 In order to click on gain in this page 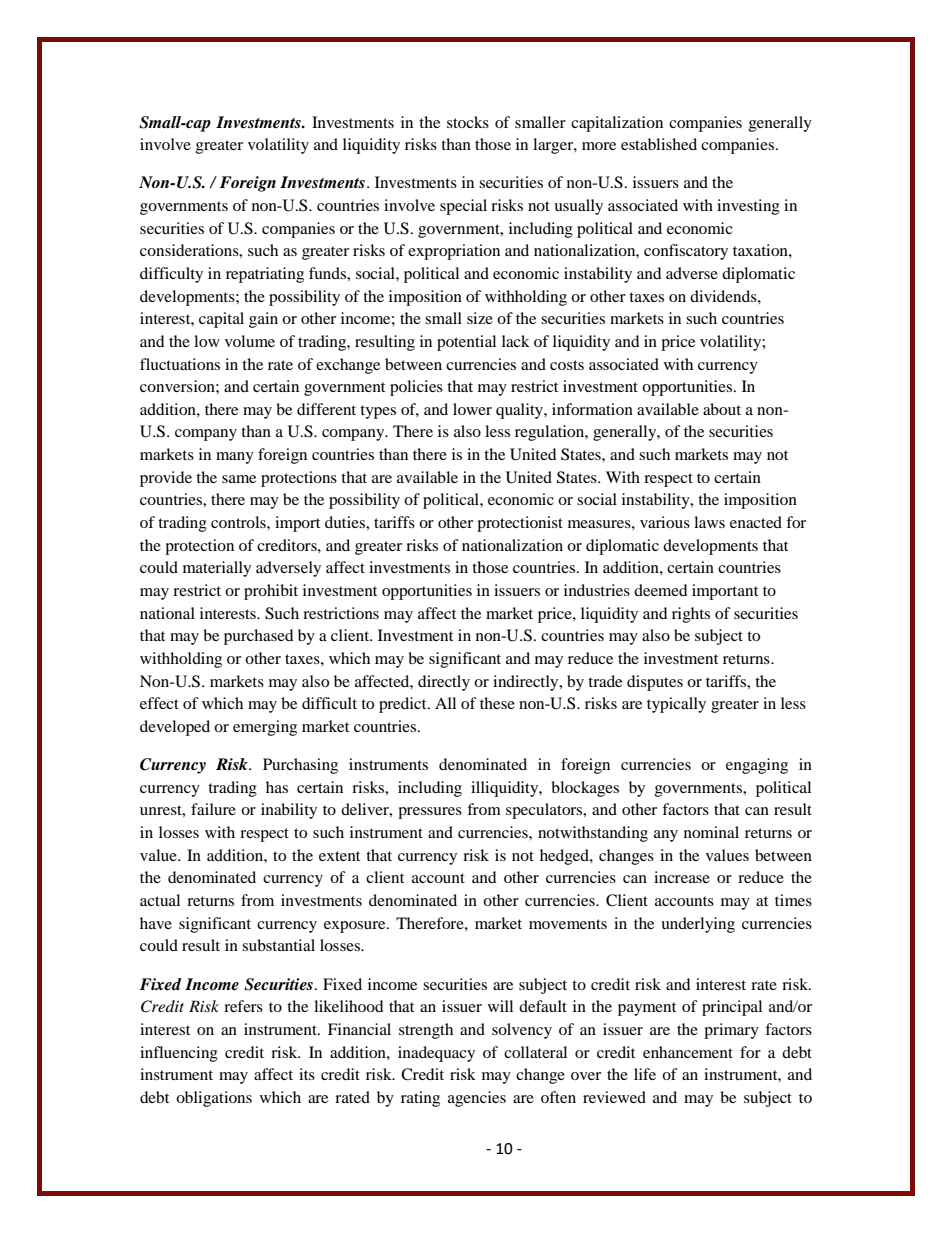, I will do `click(263, 320)`.
